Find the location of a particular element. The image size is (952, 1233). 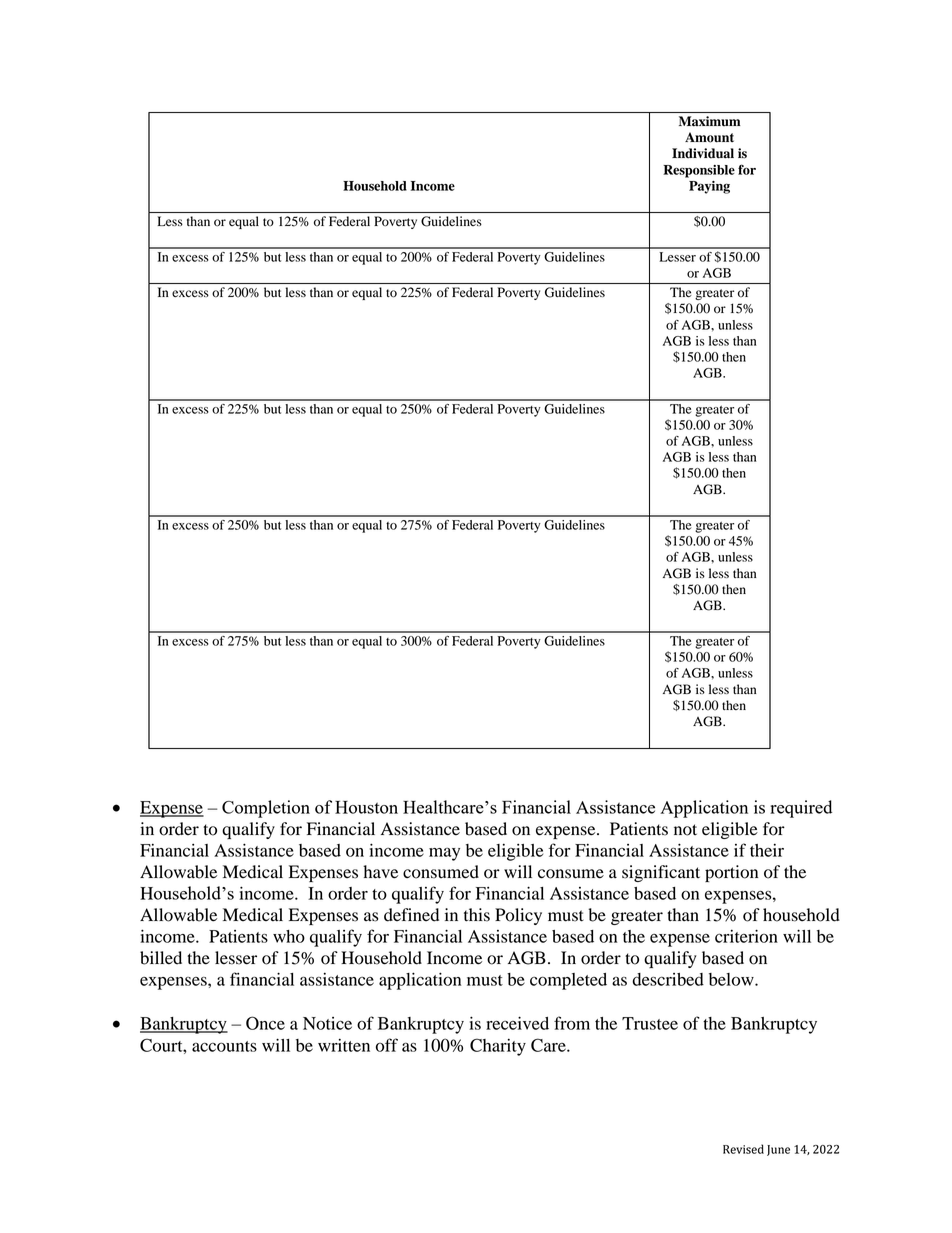

Individual is located at coordinates (703, 153).
